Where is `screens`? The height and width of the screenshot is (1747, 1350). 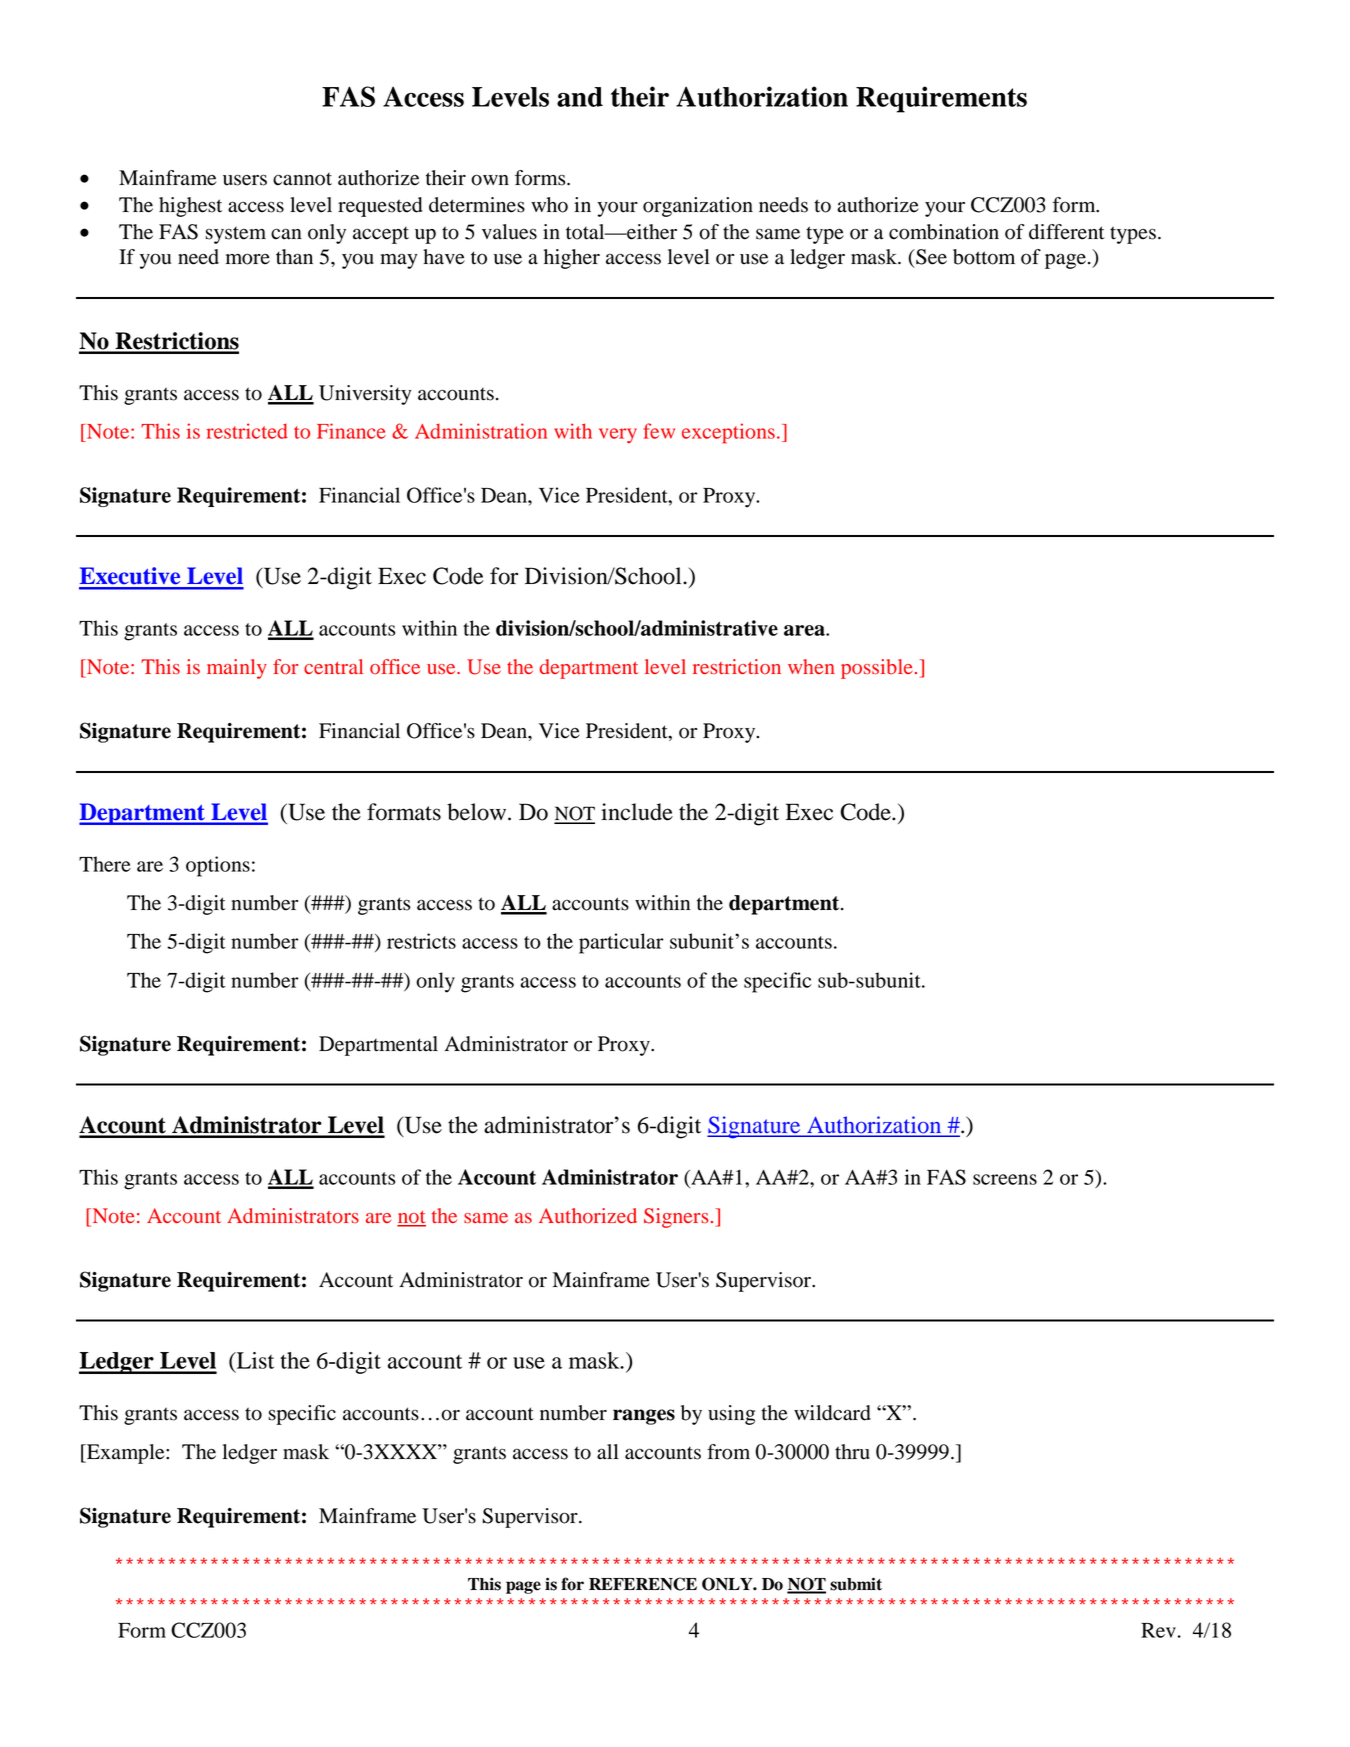
screens is located at coordinates (1005, 1179).
